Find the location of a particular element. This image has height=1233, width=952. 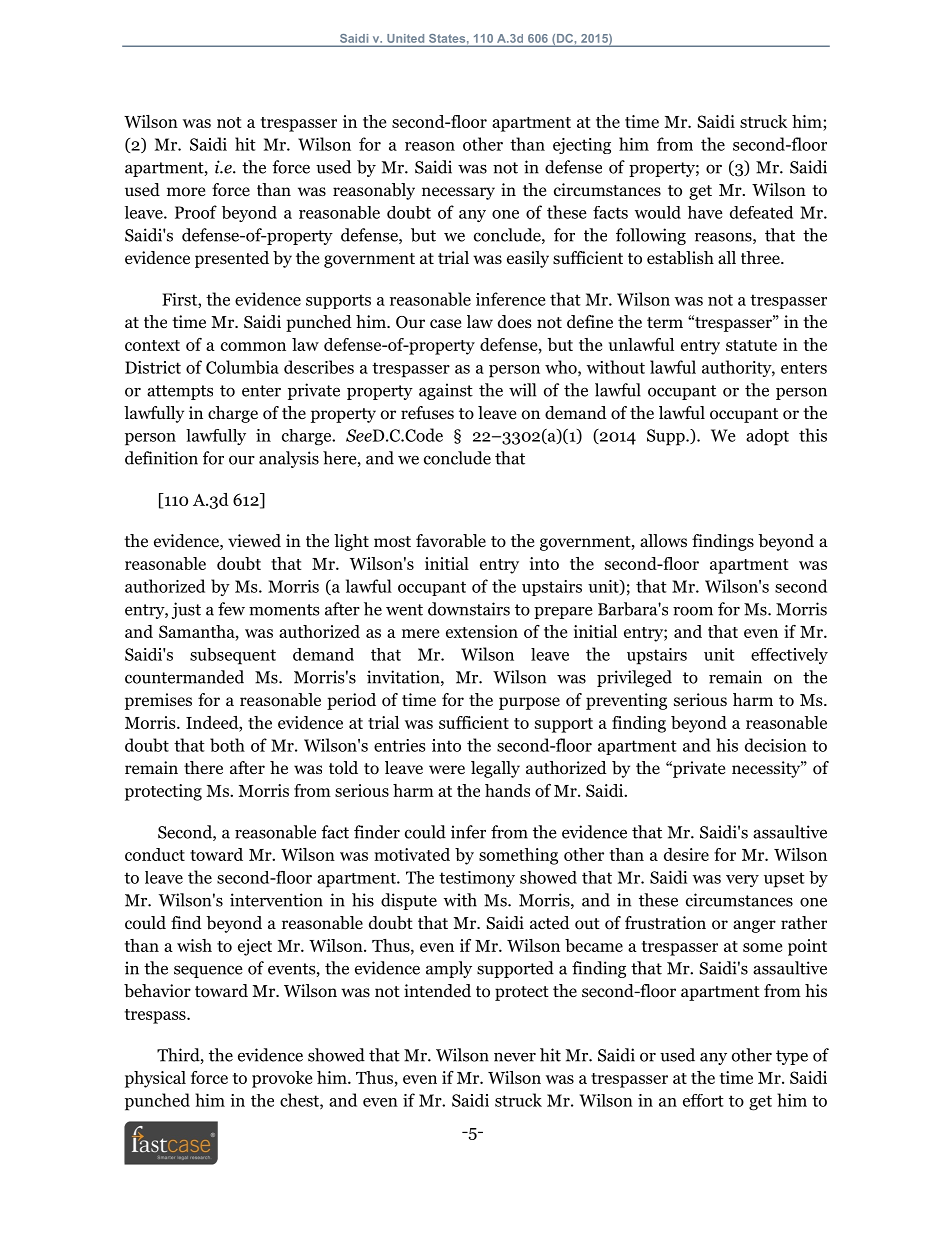

favorable is located at coordinates (451, 541).
